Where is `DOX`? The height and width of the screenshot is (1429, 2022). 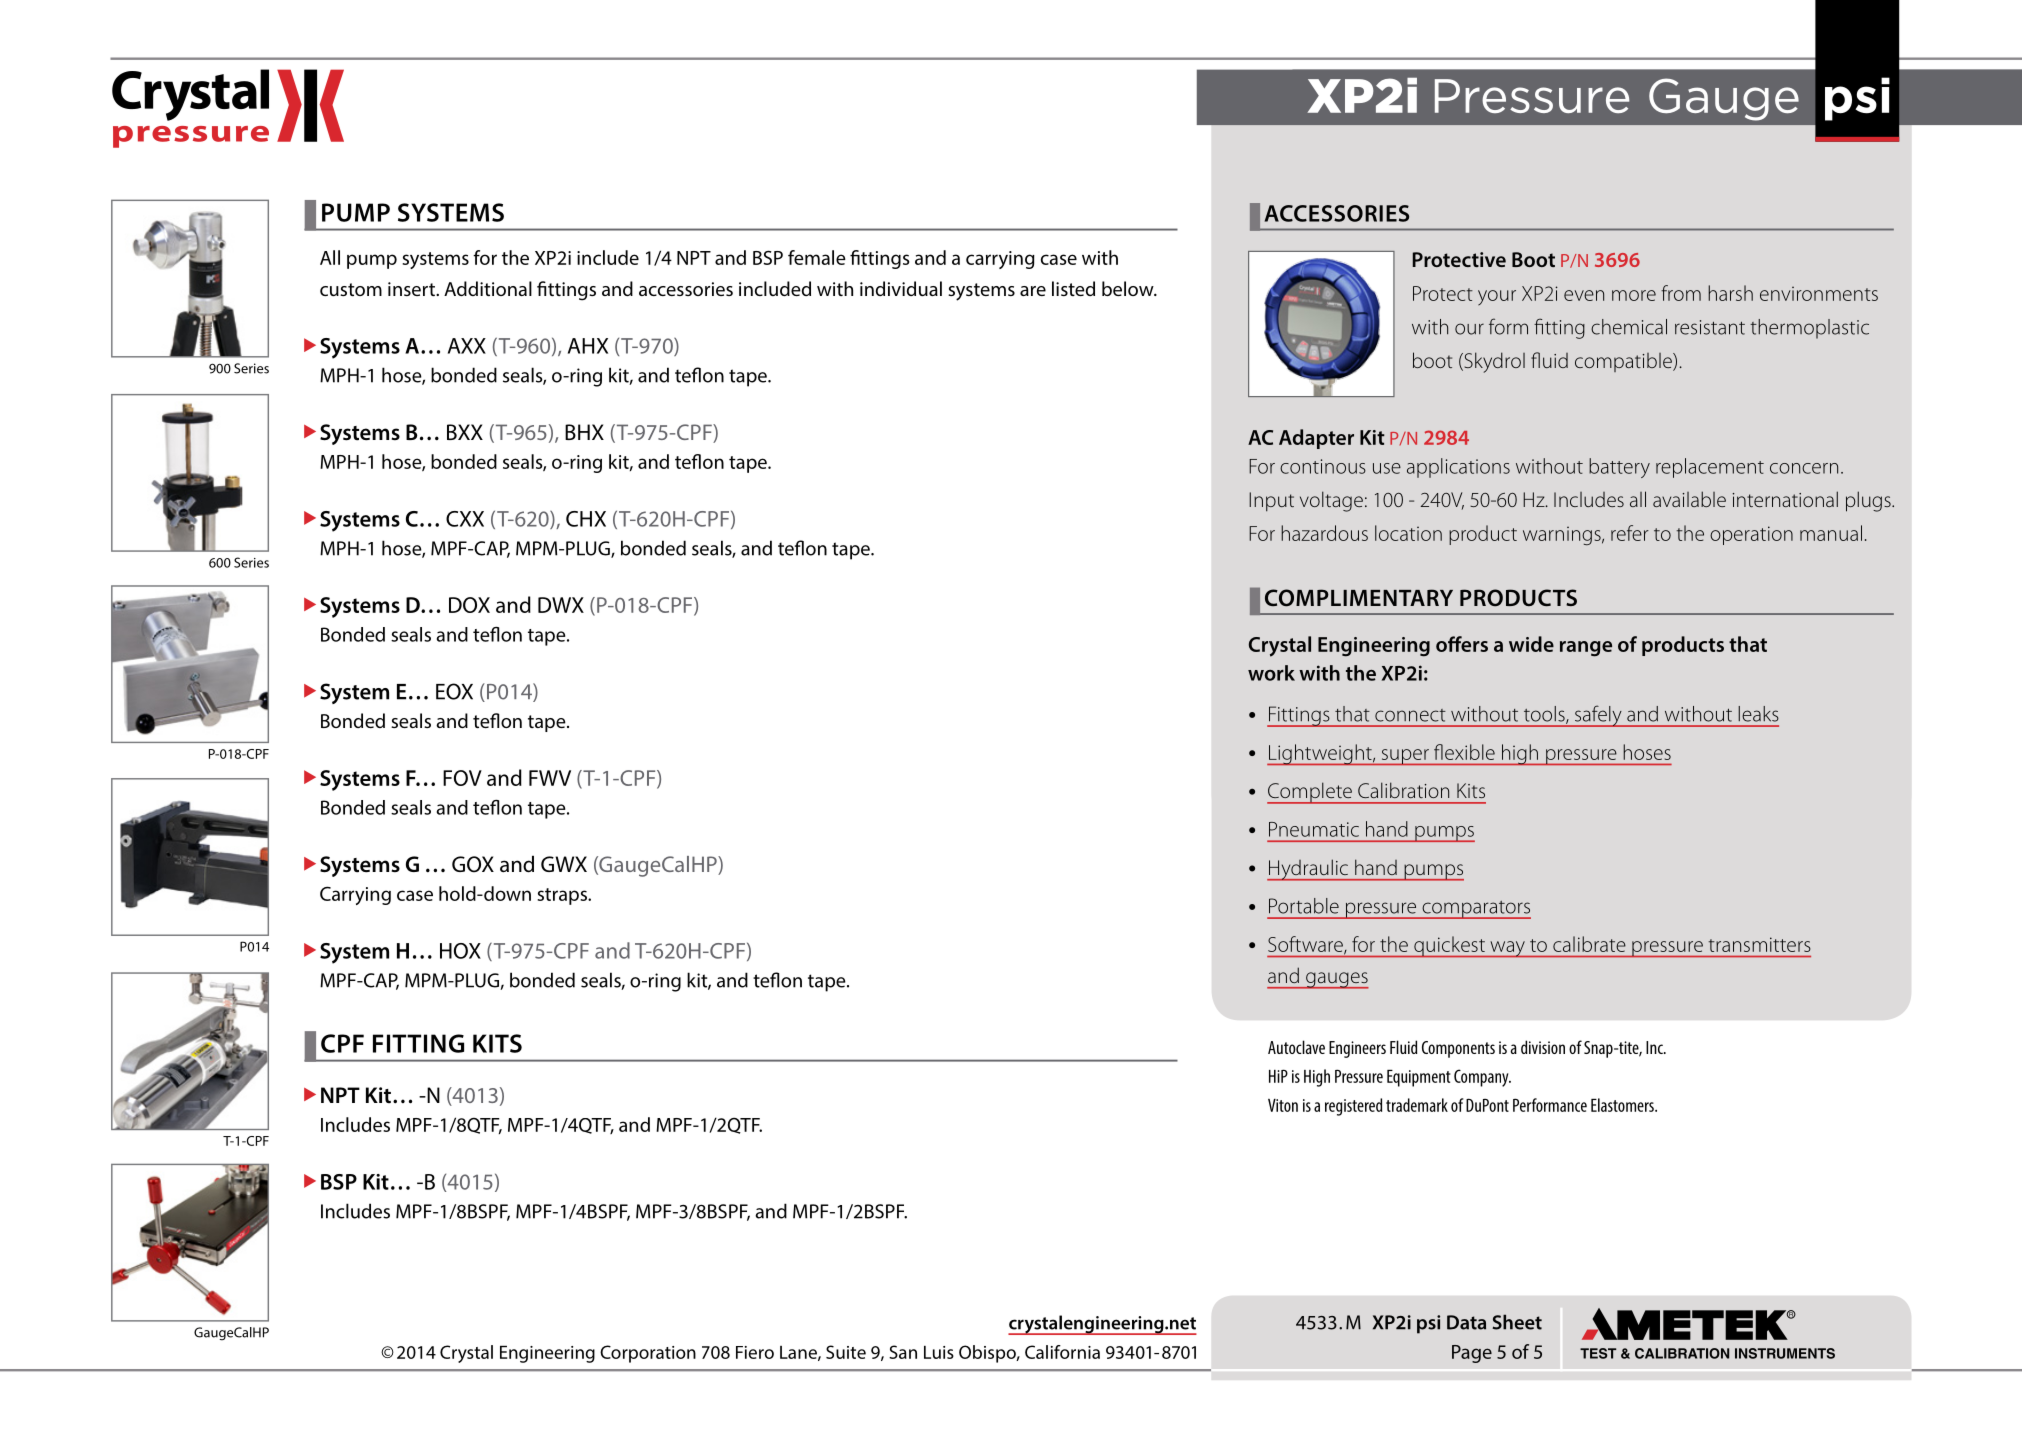 DOX is located at coordinates (469, 605).
